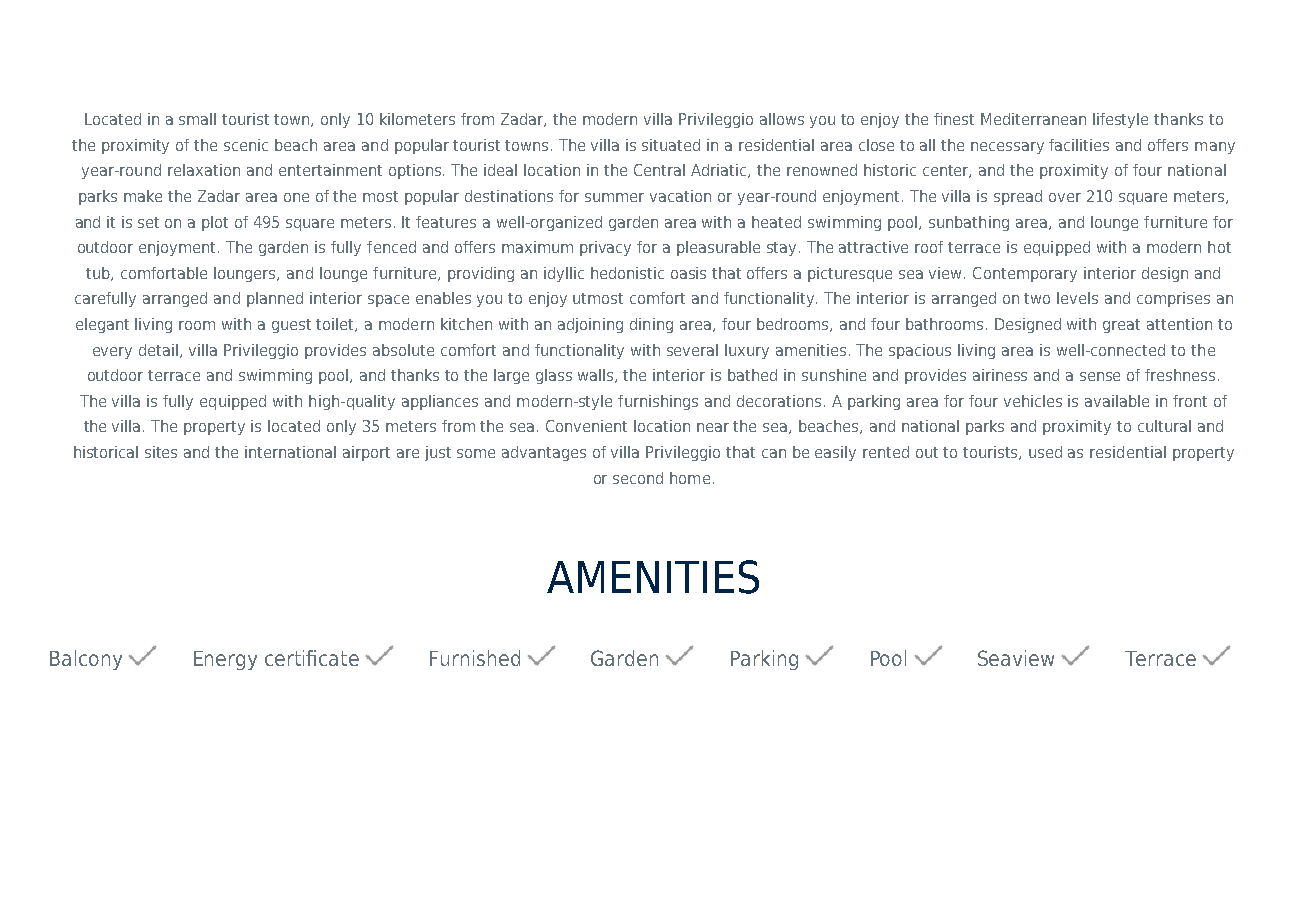 The height and width of the screenshot is (924, 1308). I want to click on used, so click(1045, 452).
